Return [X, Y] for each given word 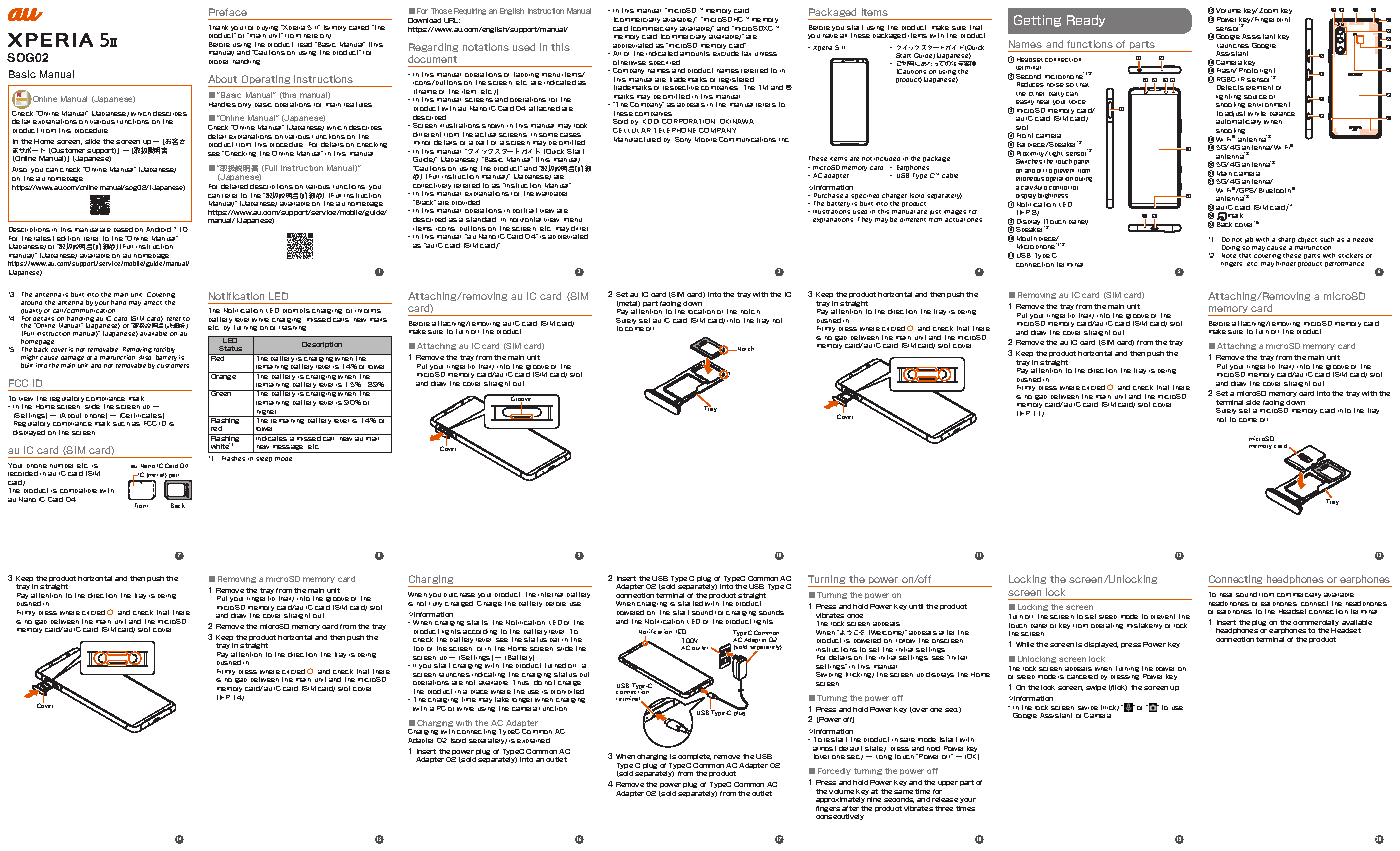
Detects [1230, 87]
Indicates [271, 437]
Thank [218, 27]
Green [221, 393]
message [288, 449]
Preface [228, 12]
